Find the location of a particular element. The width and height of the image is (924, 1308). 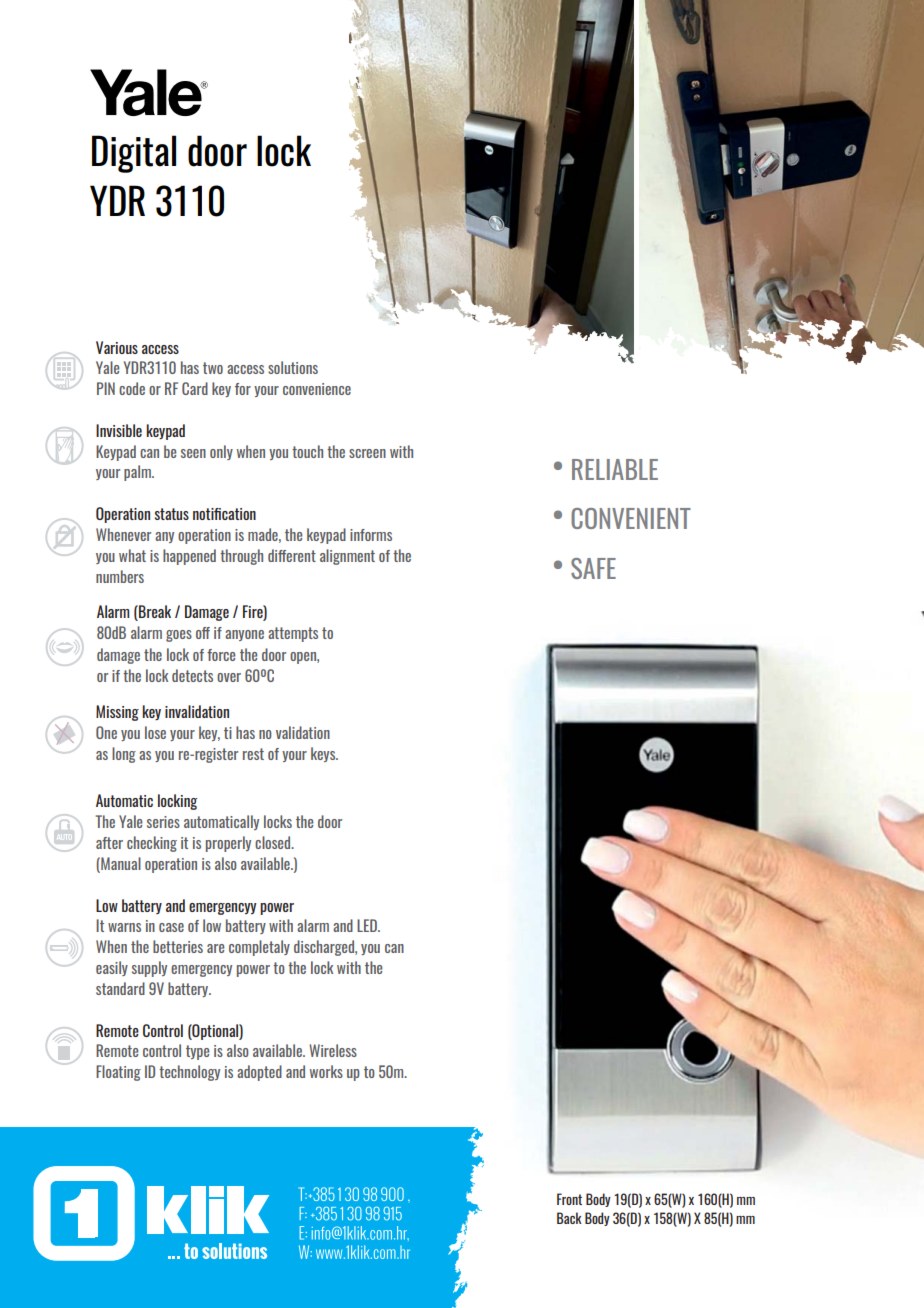

SAFE is located at coordinates (593, 568).
